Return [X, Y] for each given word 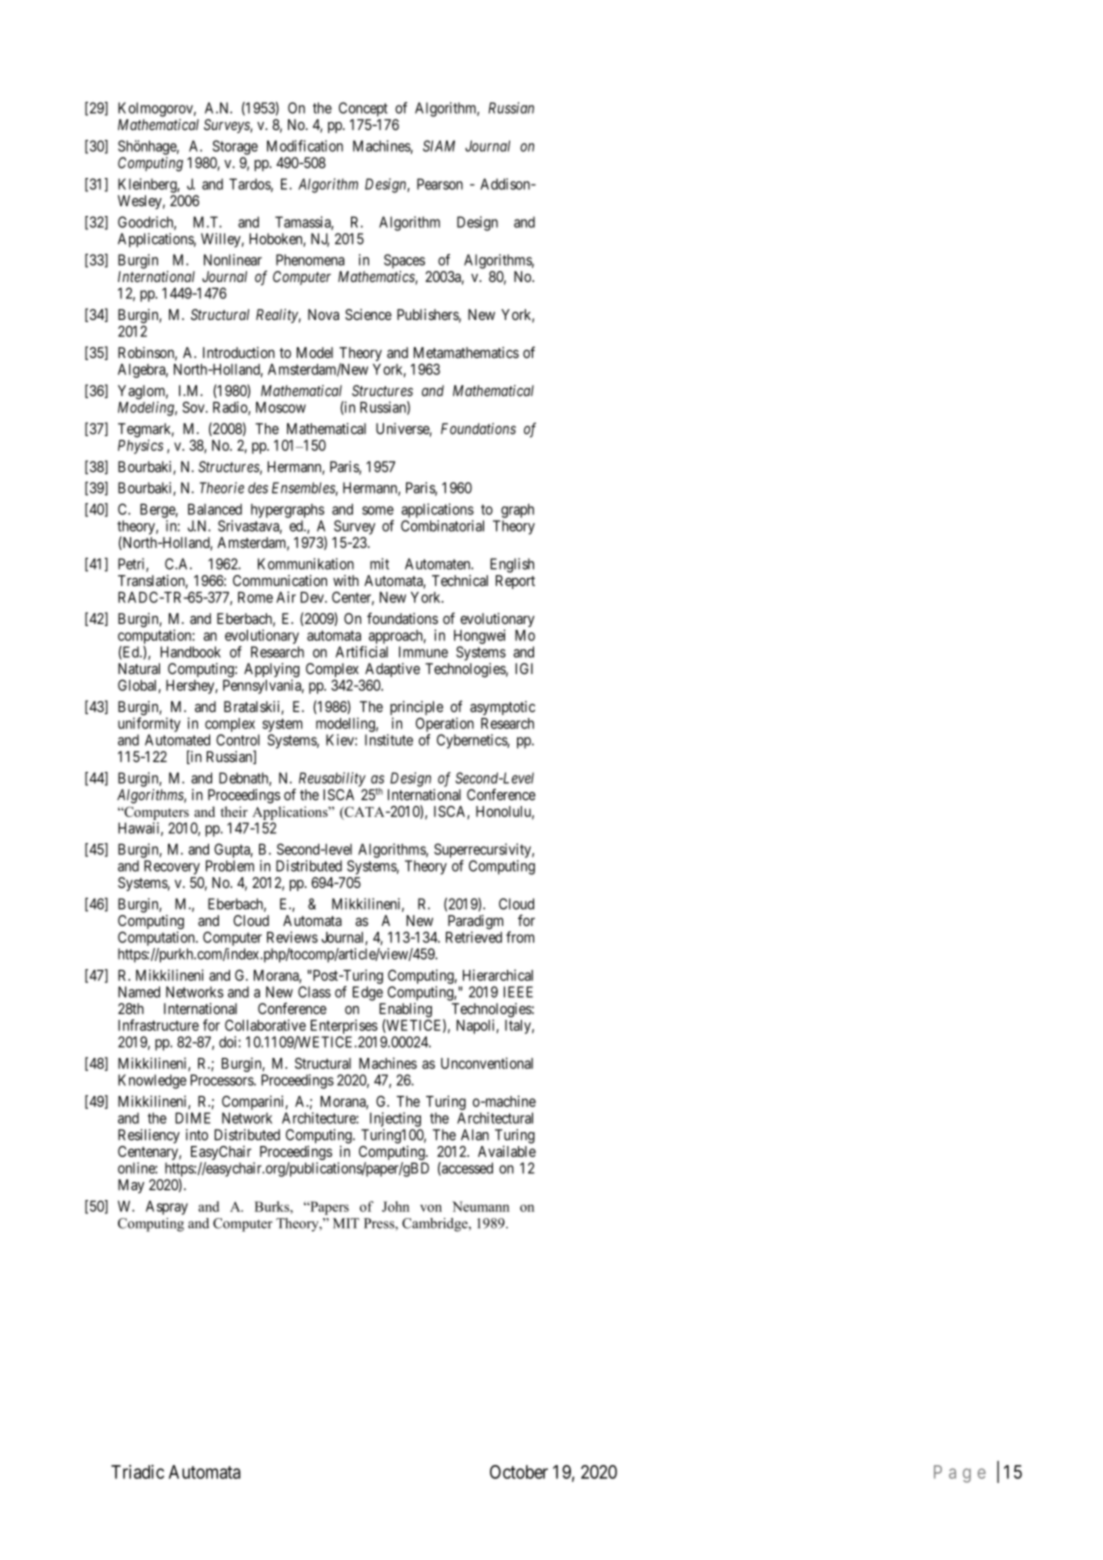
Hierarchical [498, 975]
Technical [460, 580]
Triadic [137, 1472]
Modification [305, 146]
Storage [235, 147]
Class [314, 992]
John [395, 1206]
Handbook [190, 652]
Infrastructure [158, 1025]
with [346, 580]
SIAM [439, 146]
